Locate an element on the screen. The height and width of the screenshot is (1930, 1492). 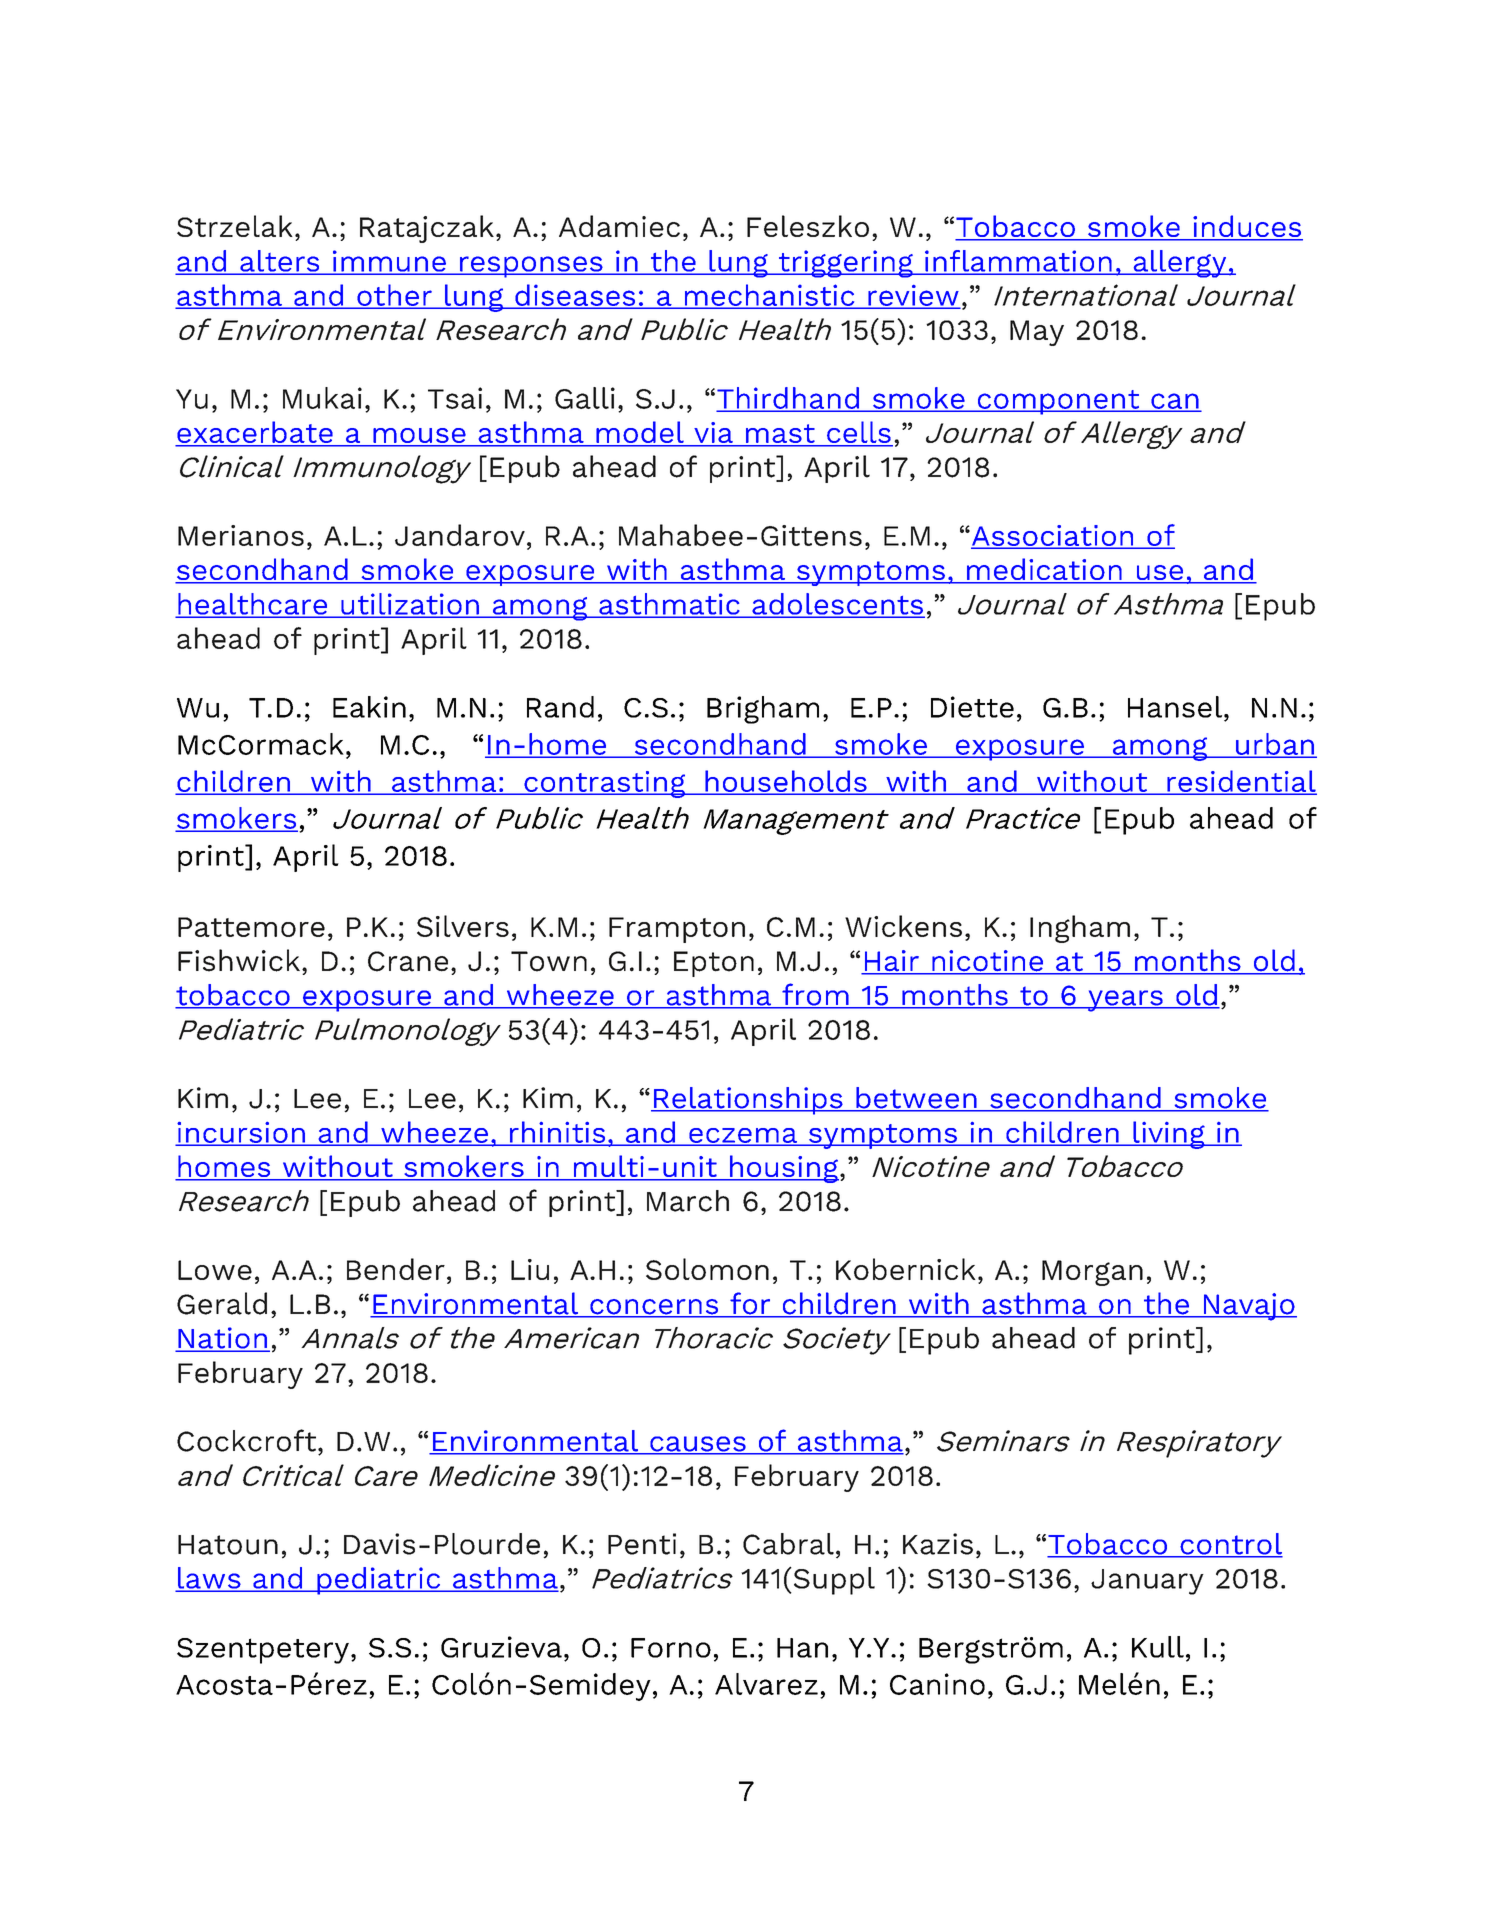
households is located at coordinates (786, 782).
